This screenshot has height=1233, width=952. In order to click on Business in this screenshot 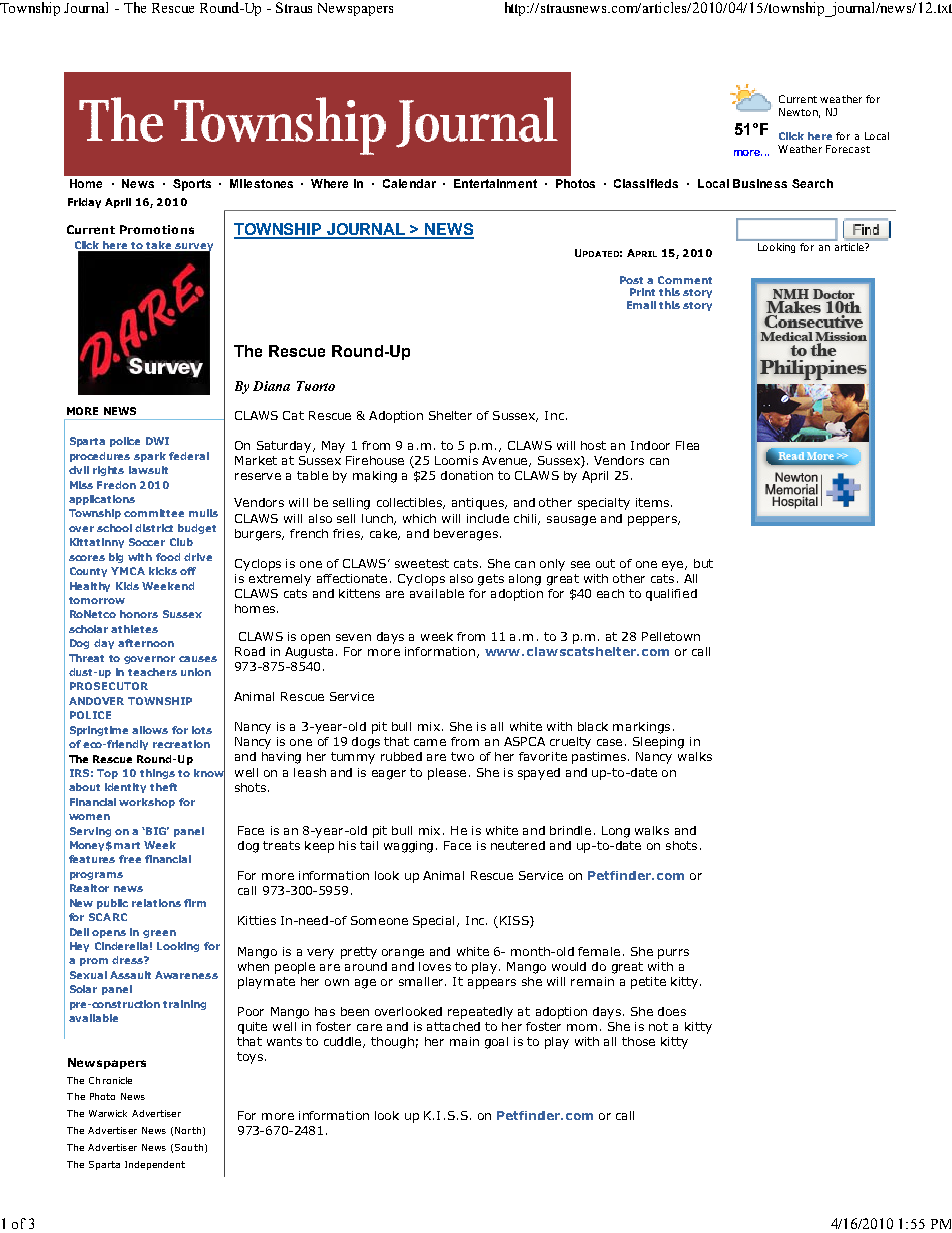, I will do `click(760, 183)`.
